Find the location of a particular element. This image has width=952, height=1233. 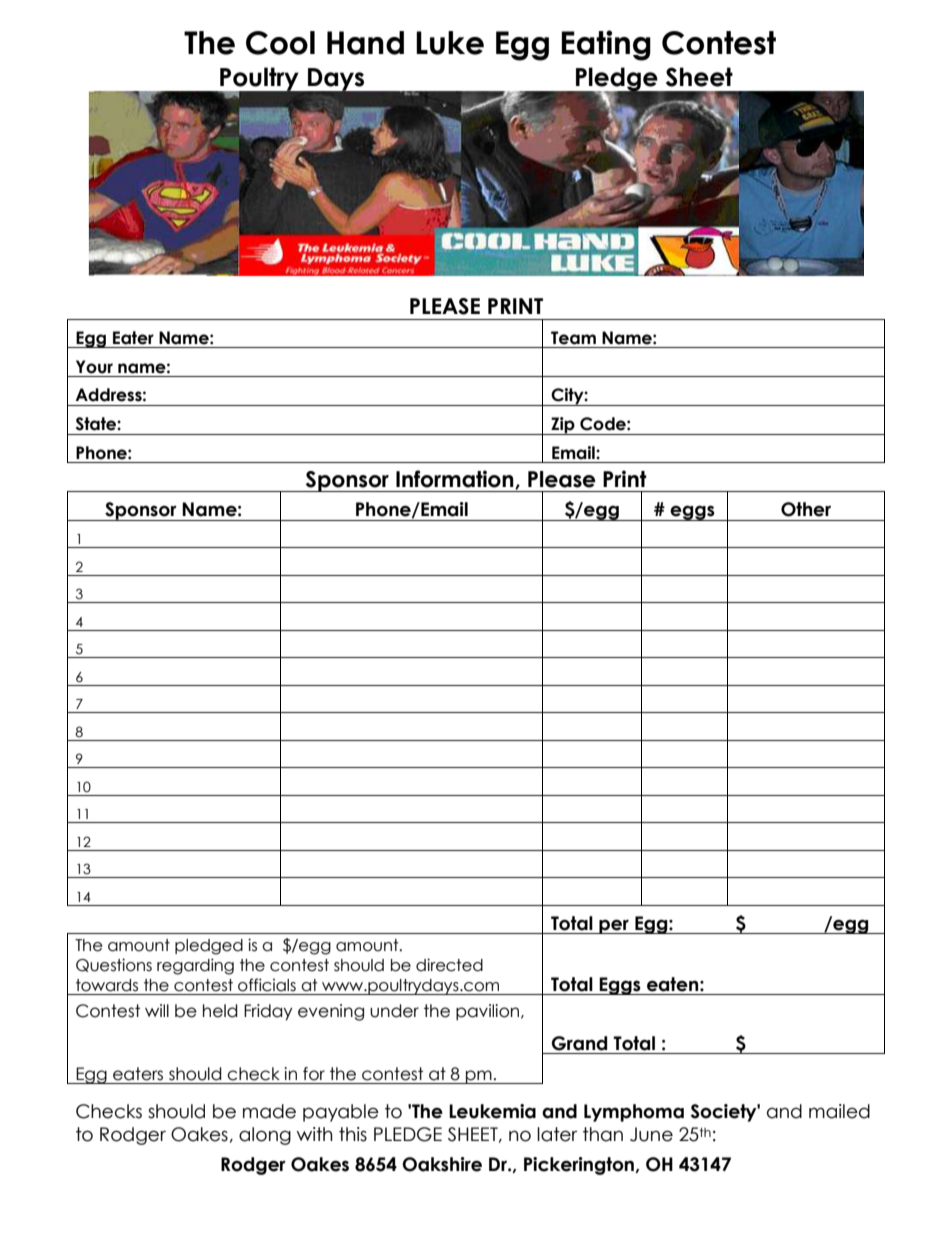

mailed is located at coordinates (839, 1111).
